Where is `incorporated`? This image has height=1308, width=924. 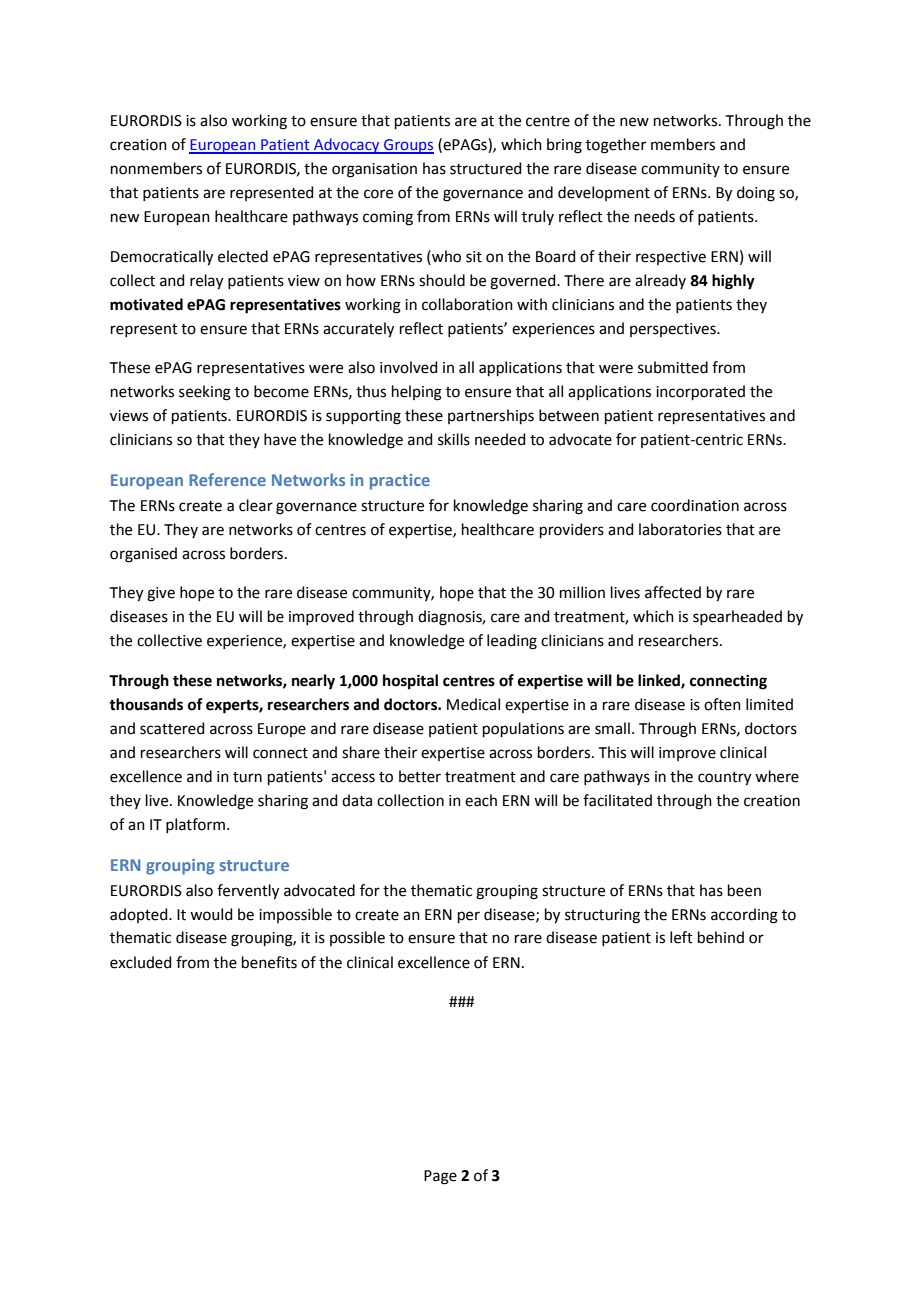 incorporated is located at coordinates (700, 392).
